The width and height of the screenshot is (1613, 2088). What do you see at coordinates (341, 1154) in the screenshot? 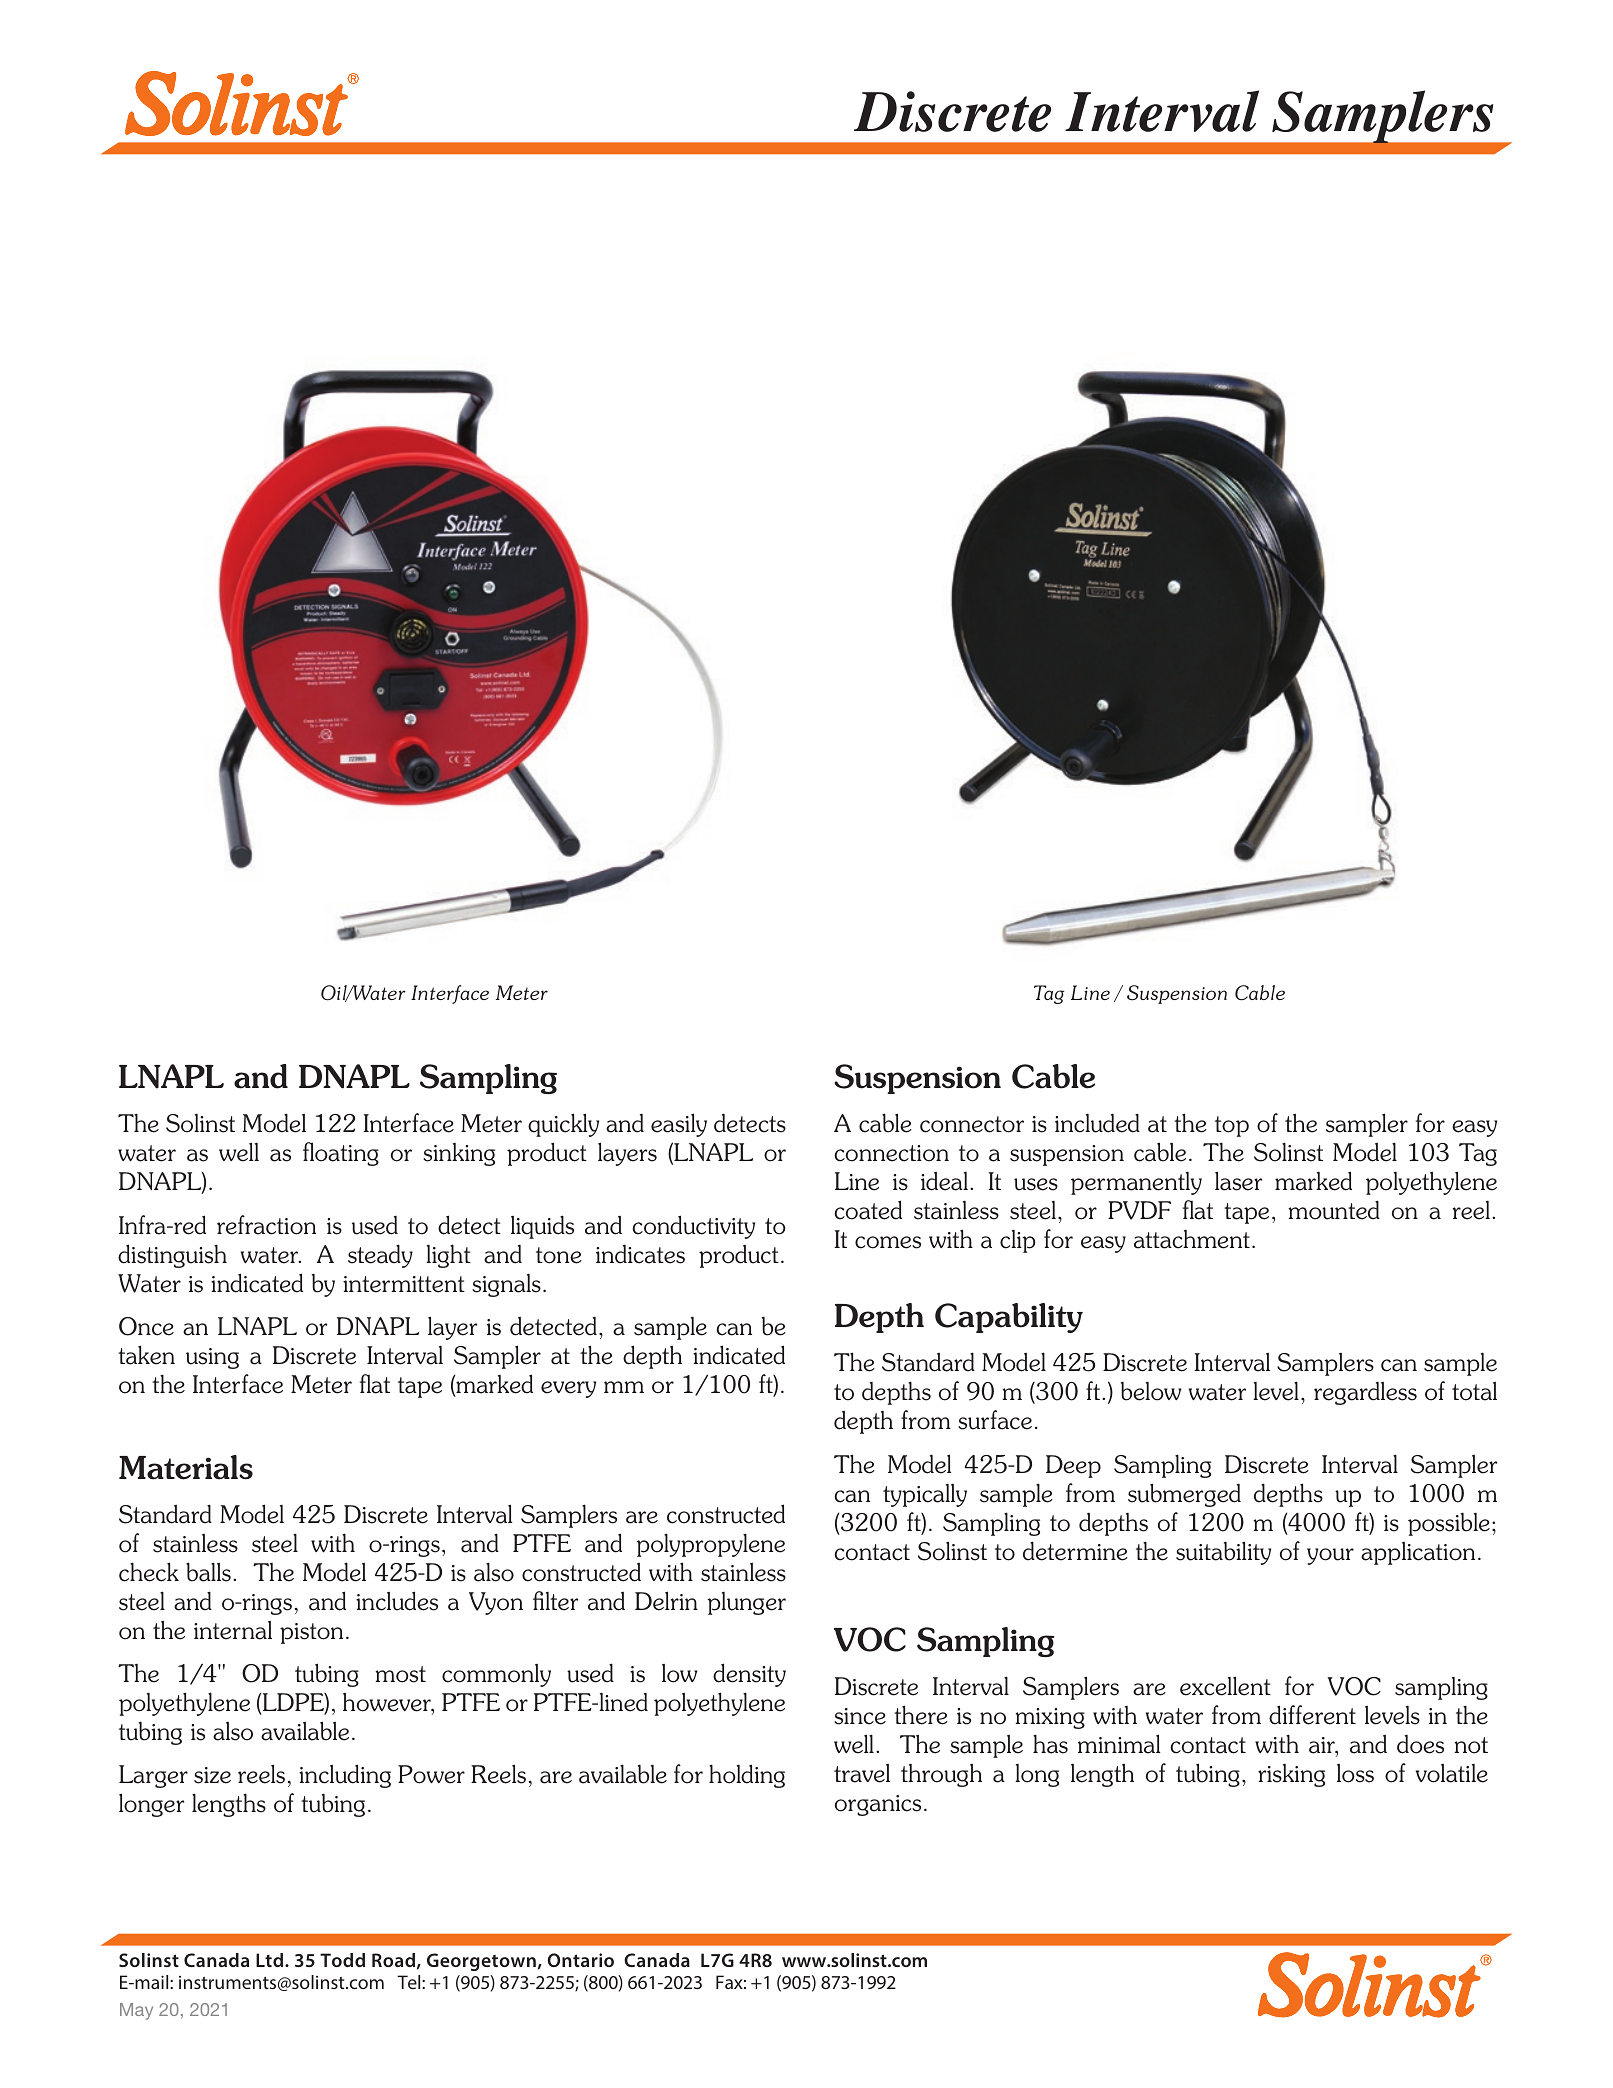
I see `floating` at bounding box center [341, 1154].
